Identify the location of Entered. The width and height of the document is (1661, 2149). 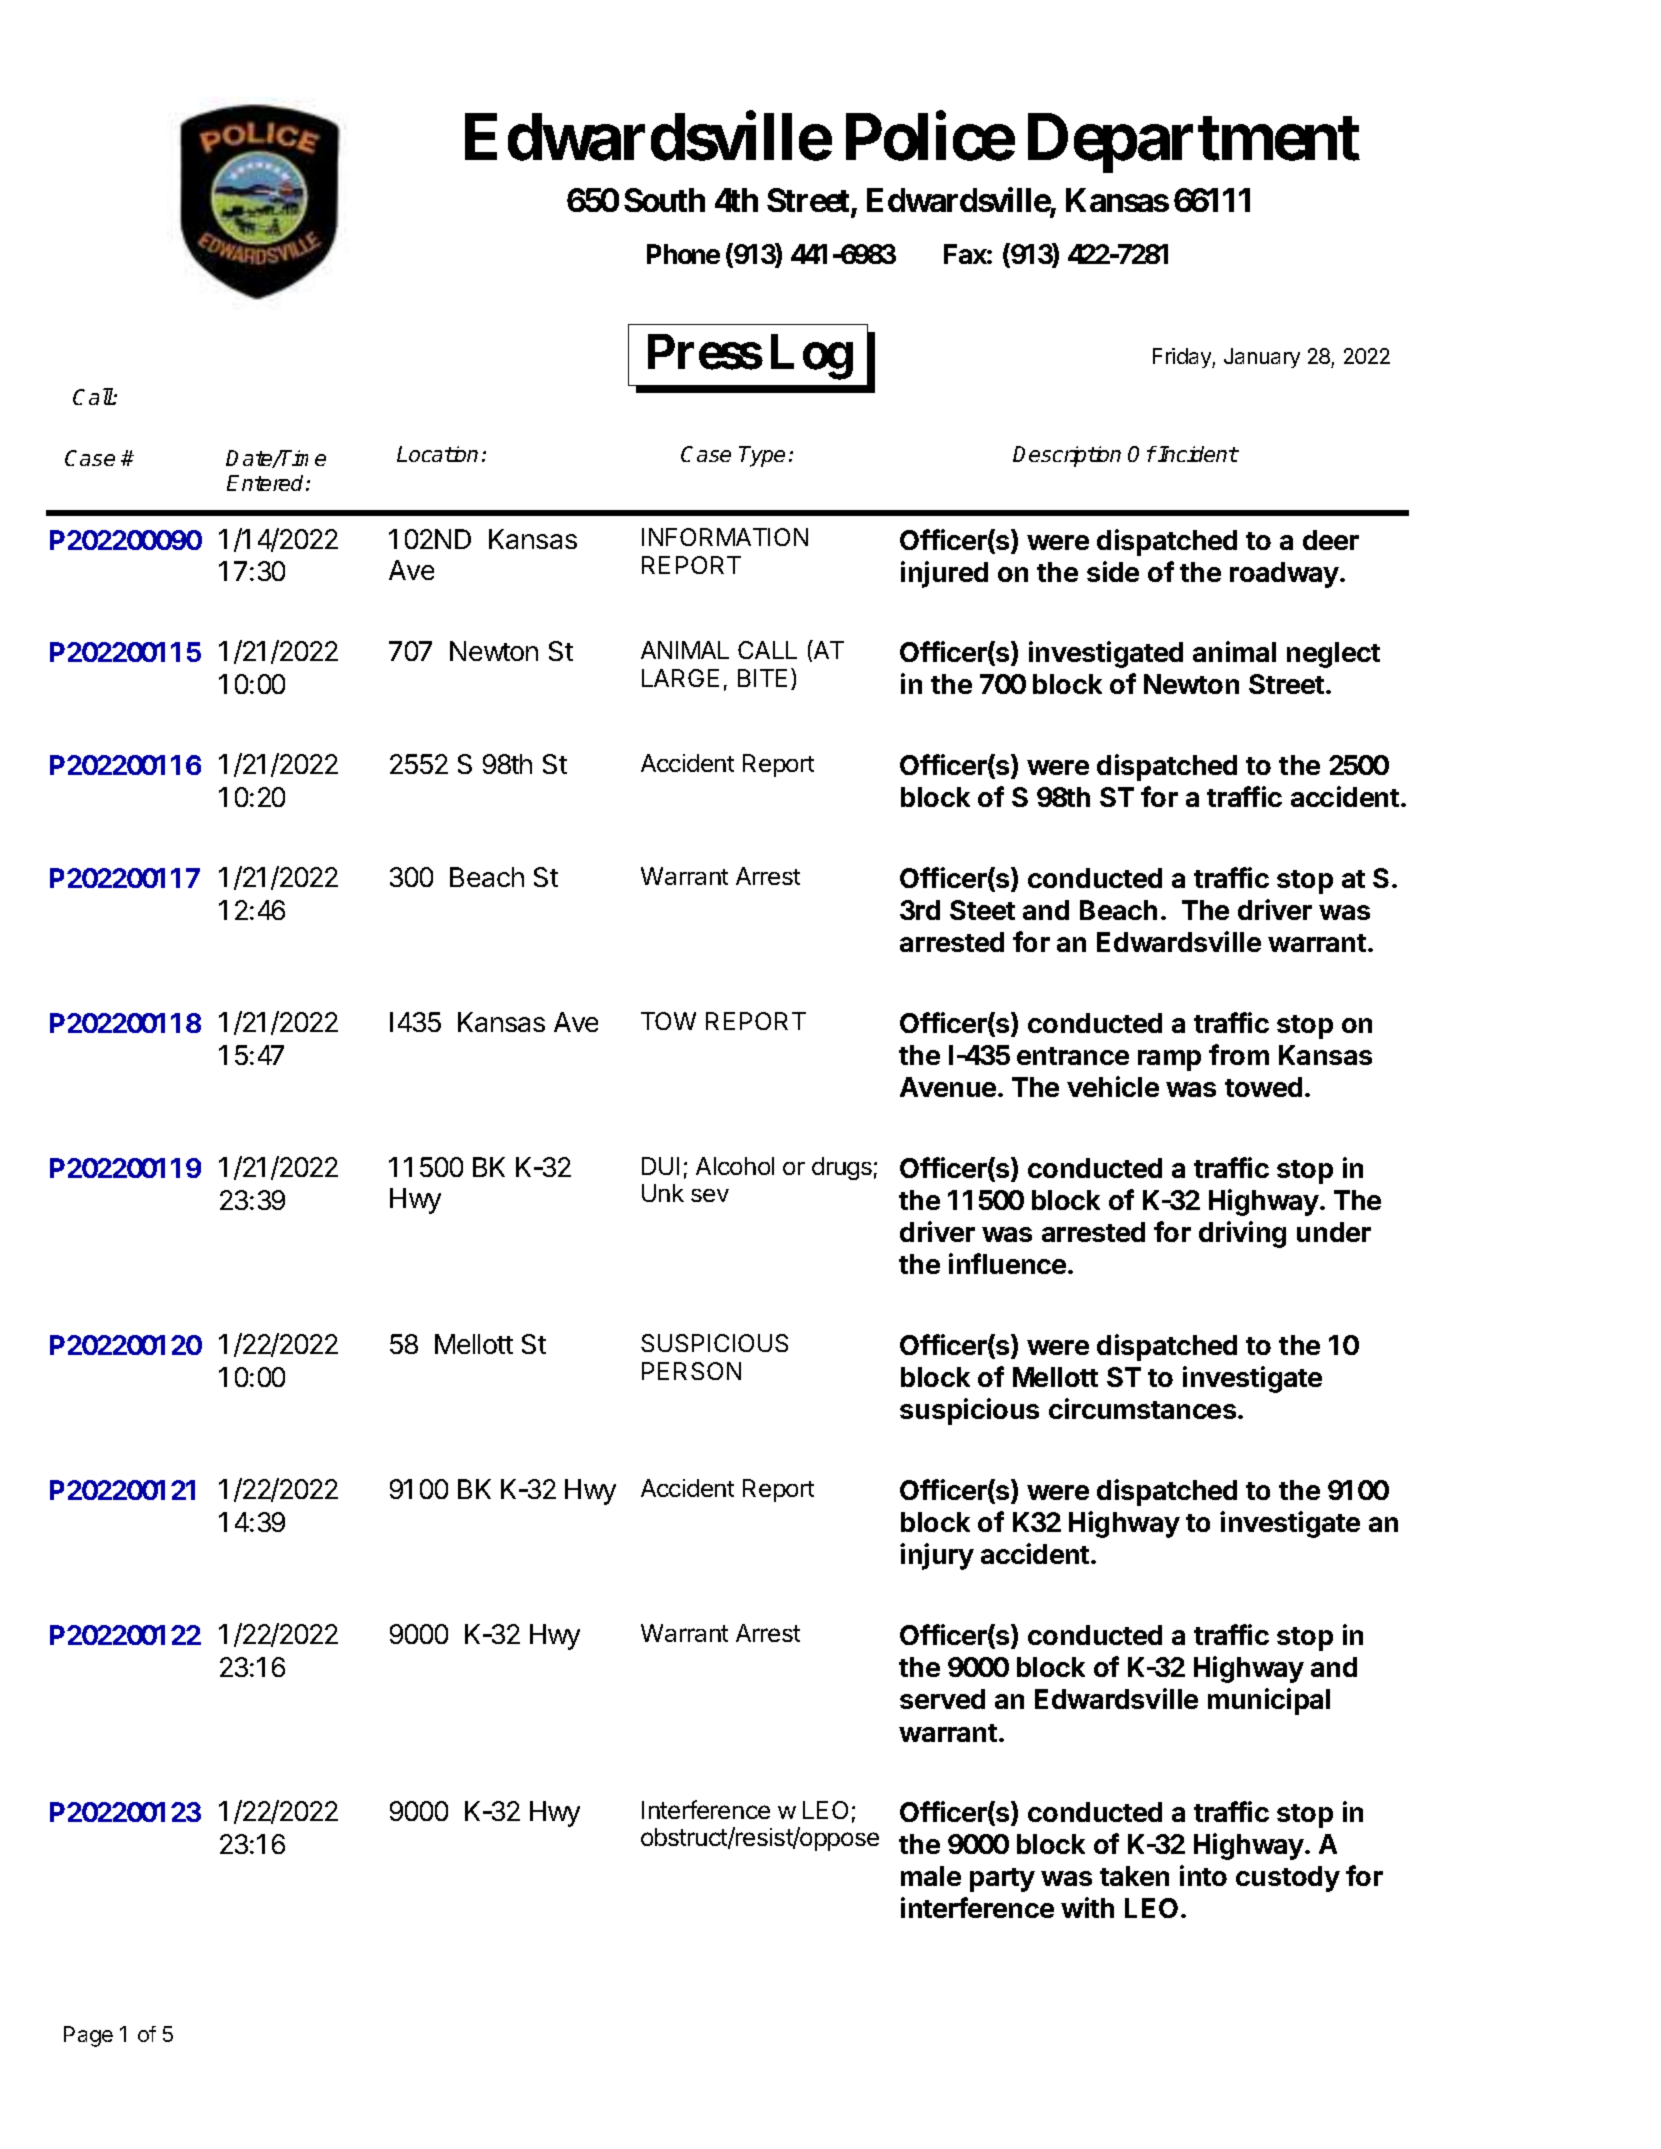
(267, 483).
